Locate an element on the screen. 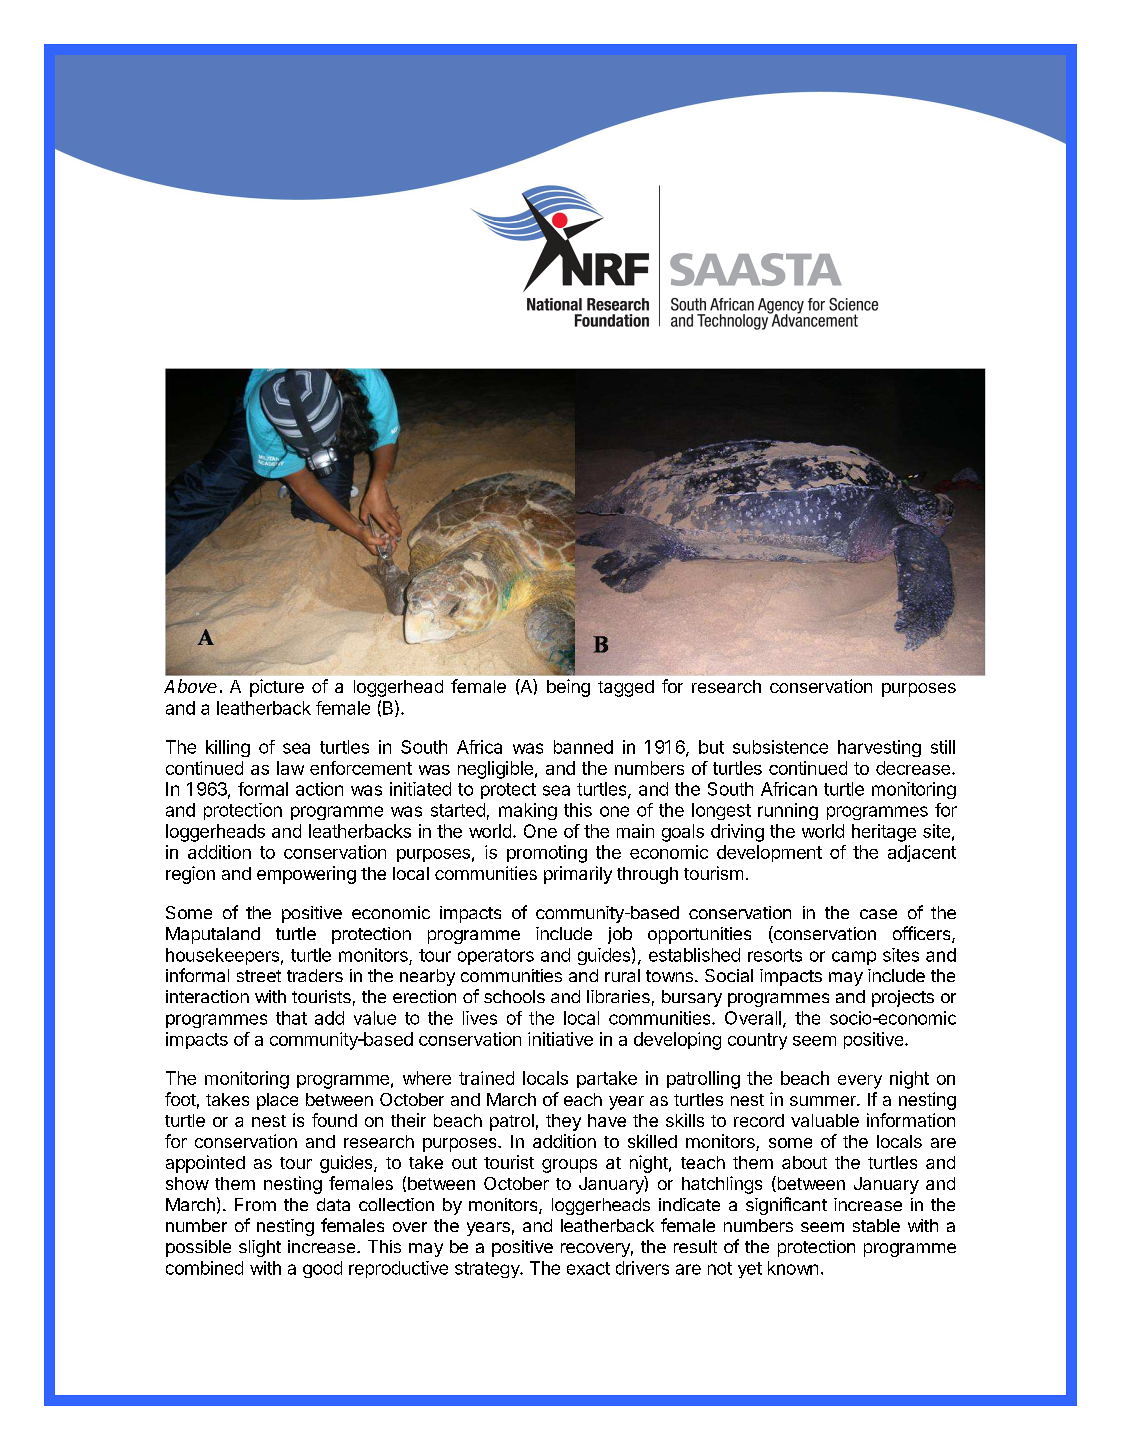 Image resolution: width=1121 pixels, height=1450 pixels. camp is located at coordinates (854, 958).
